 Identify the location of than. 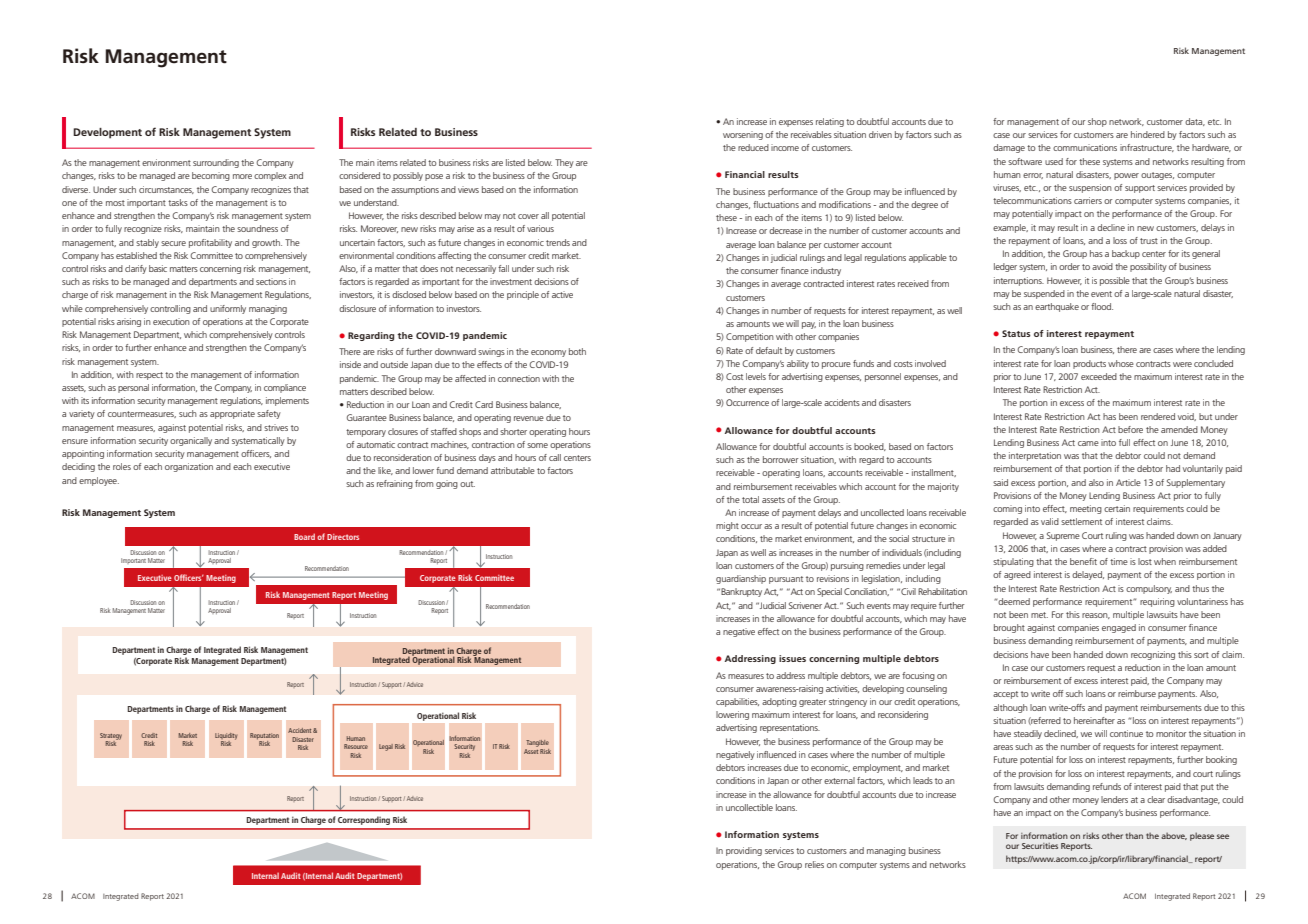
(1134, 835).
